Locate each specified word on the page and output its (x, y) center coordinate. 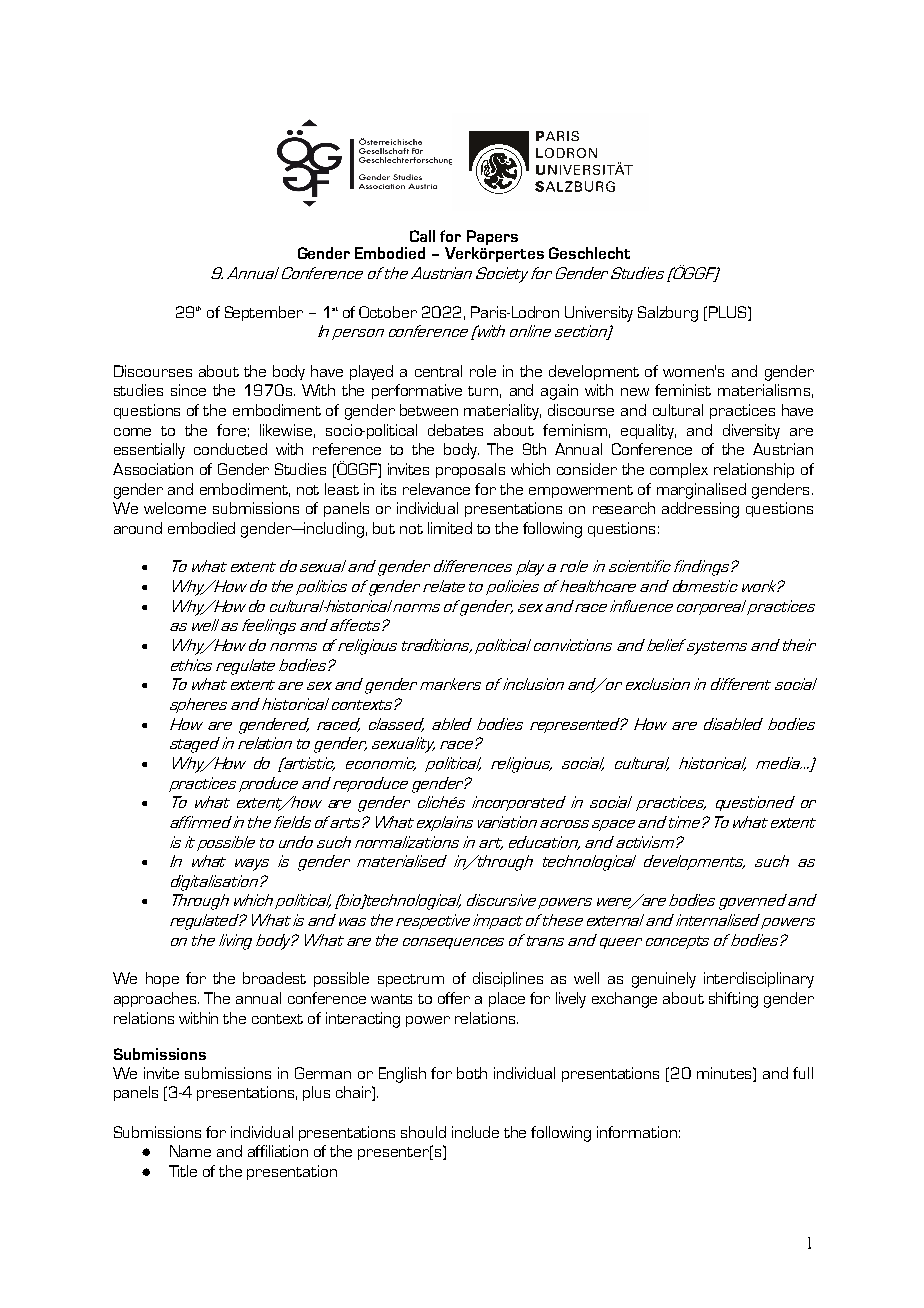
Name (190, 1151)
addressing (700, 510)
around (138, 528)
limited (450, 528)
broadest (274, 978)
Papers (492, 239)
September (264, 313)
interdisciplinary (759, 980)
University (599, 314)
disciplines (508, 979)
